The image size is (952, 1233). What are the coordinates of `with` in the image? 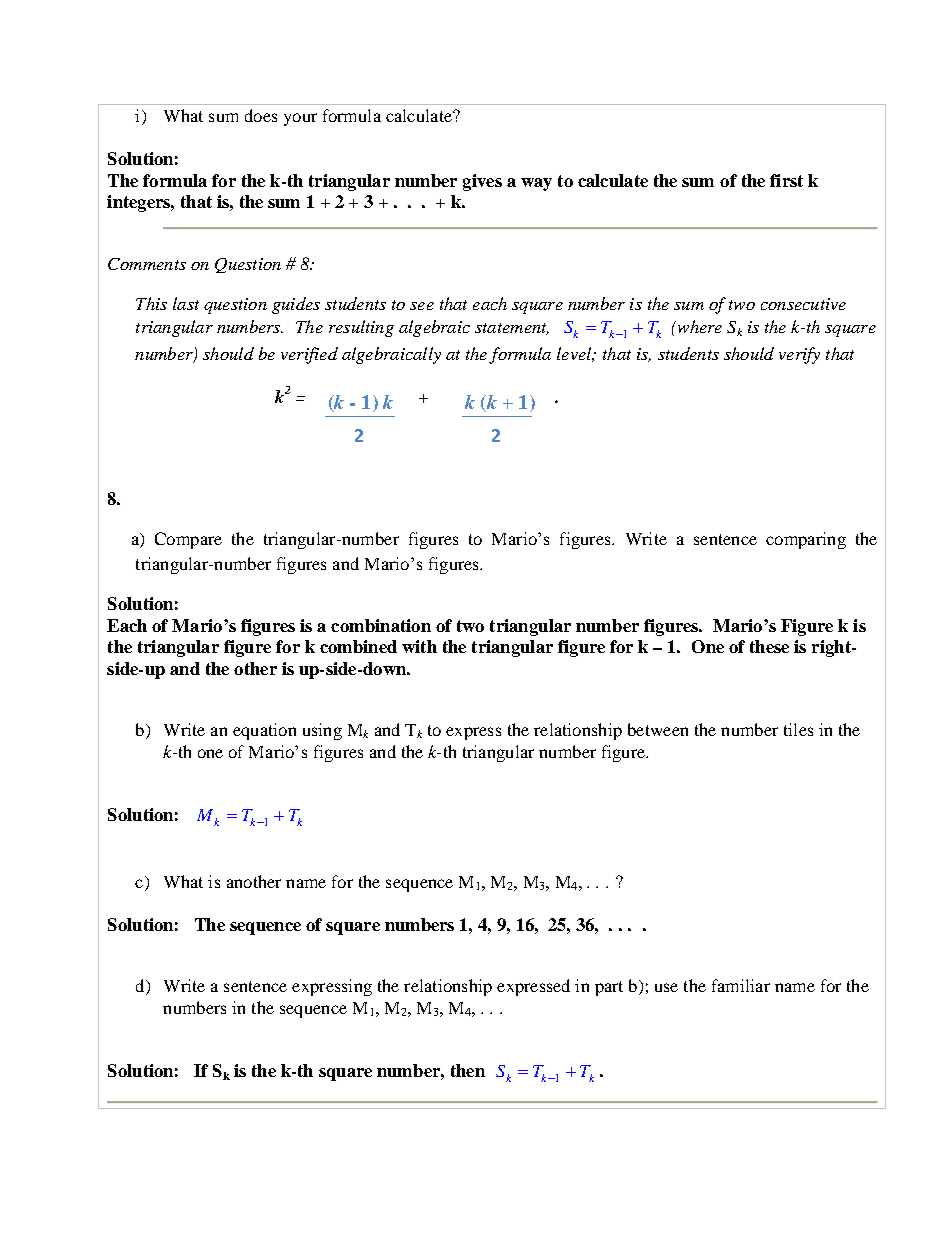 It's located at (419, 646).
